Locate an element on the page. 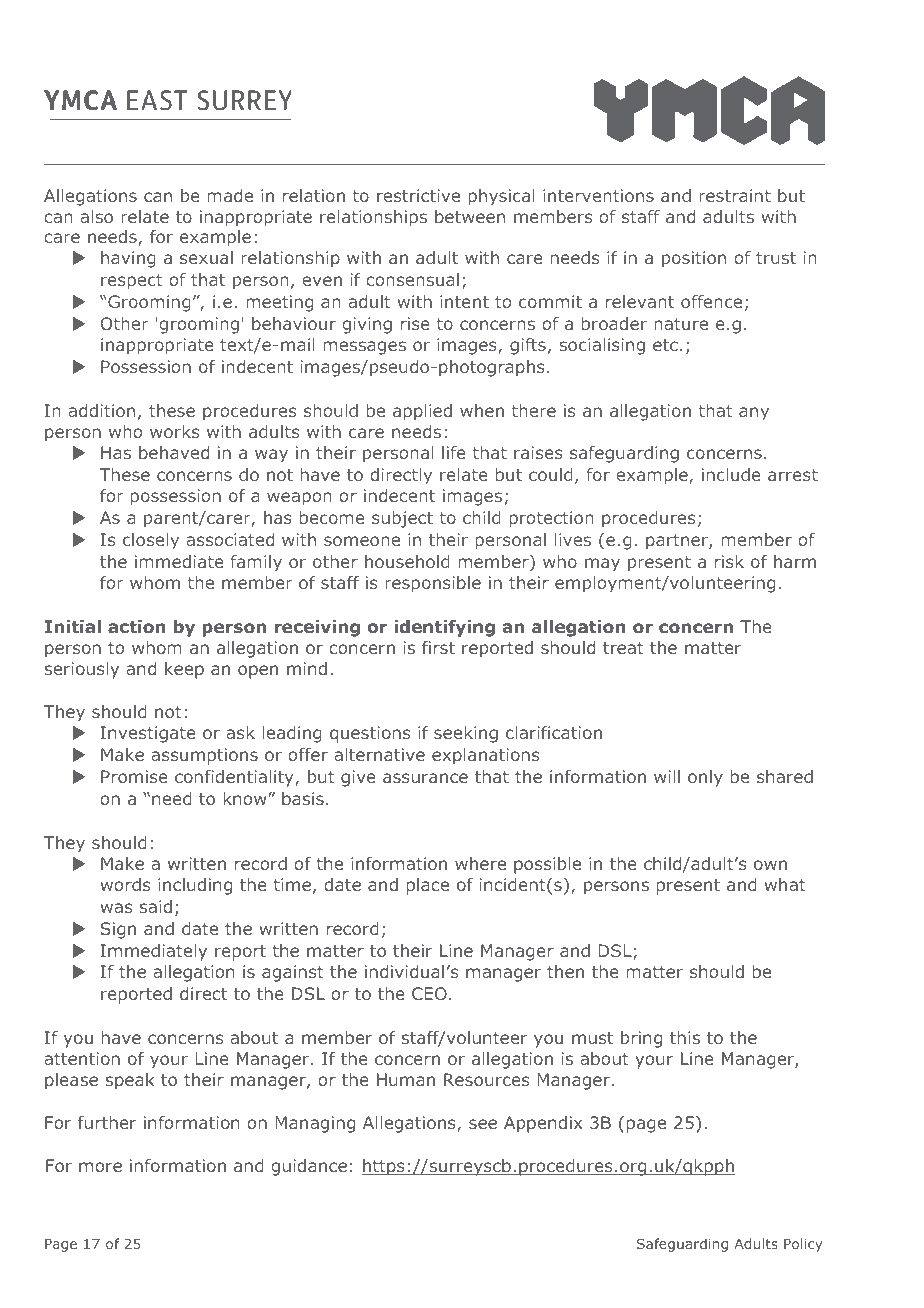 The image size is (924, 1308). restraint is located at coordinates (735, 195).
